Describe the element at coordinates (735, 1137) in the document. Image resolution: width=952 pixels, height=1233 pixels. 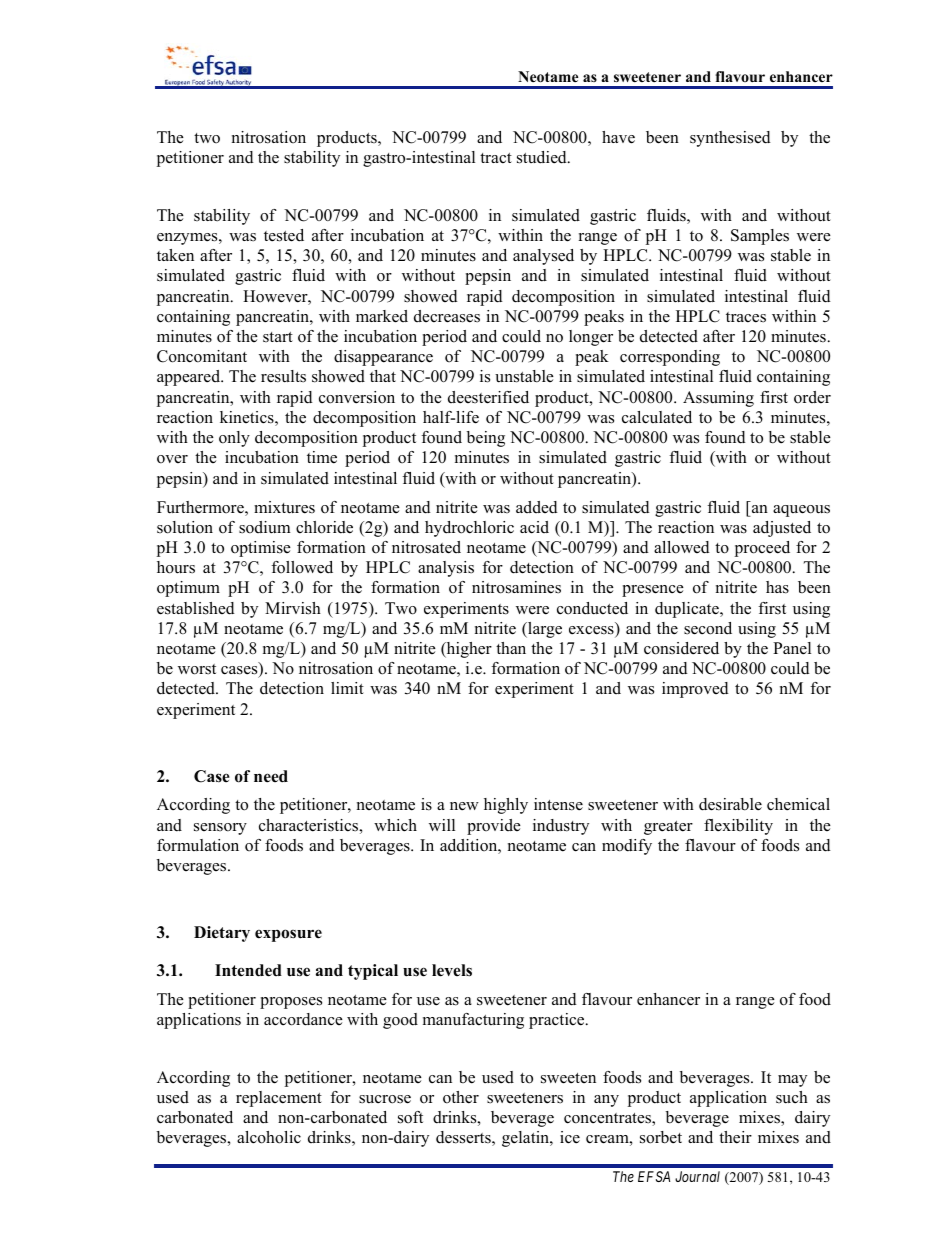
I see `their` at that location.
